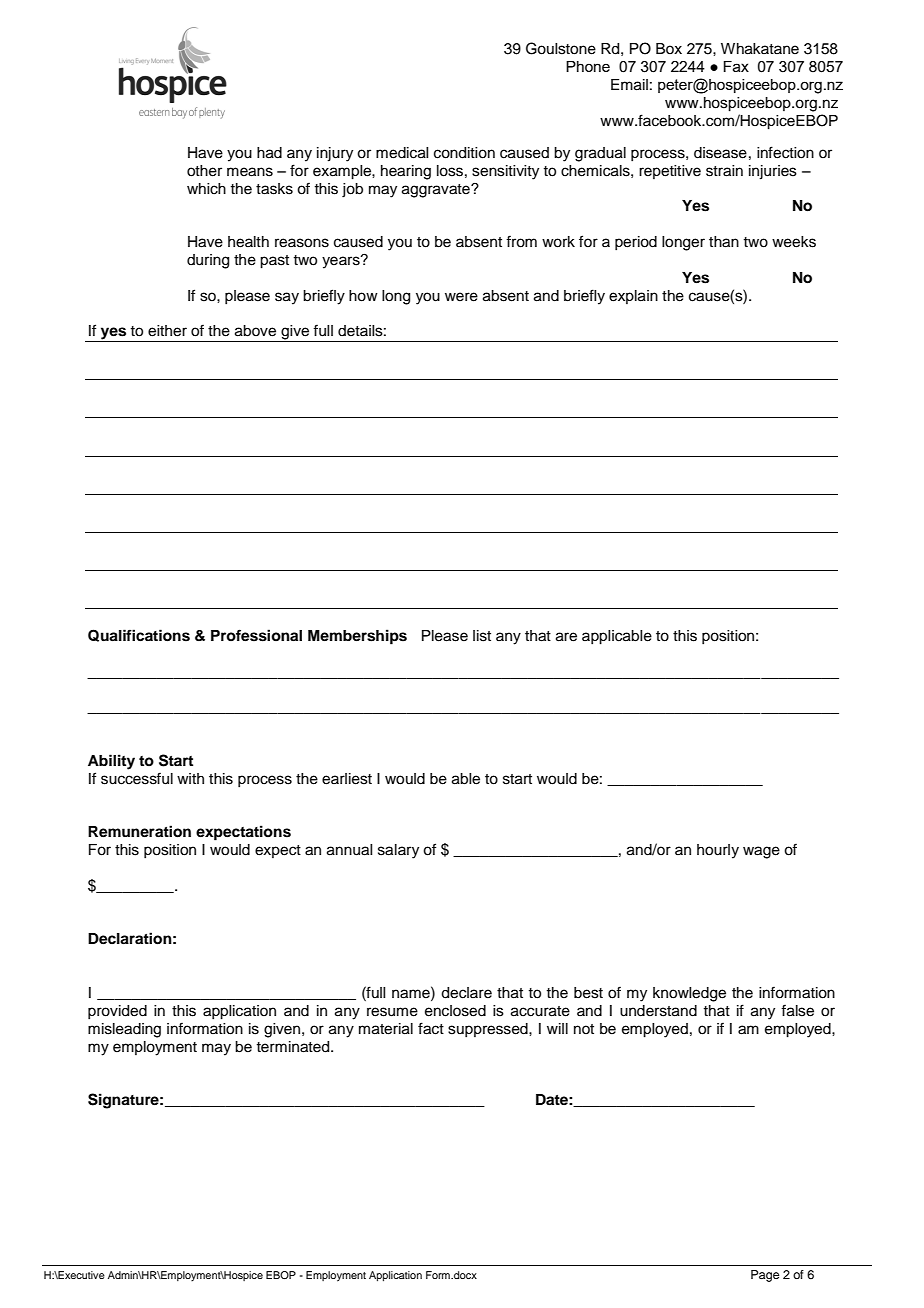  I want to click on terminated, so click(294, 1047).
